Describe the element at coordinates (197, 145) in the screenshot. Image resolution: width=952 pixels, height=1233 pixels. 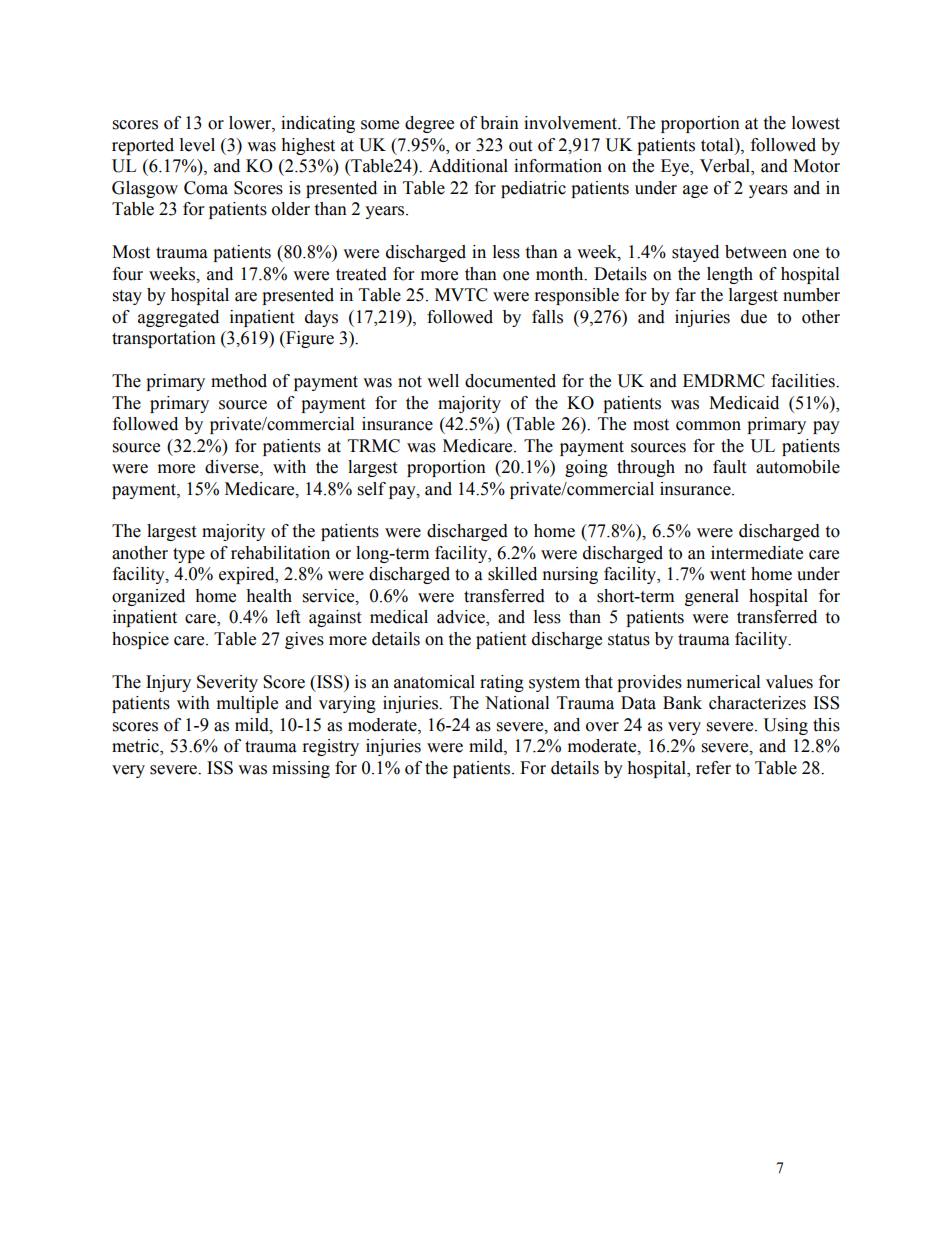
I see `level` at that location.
